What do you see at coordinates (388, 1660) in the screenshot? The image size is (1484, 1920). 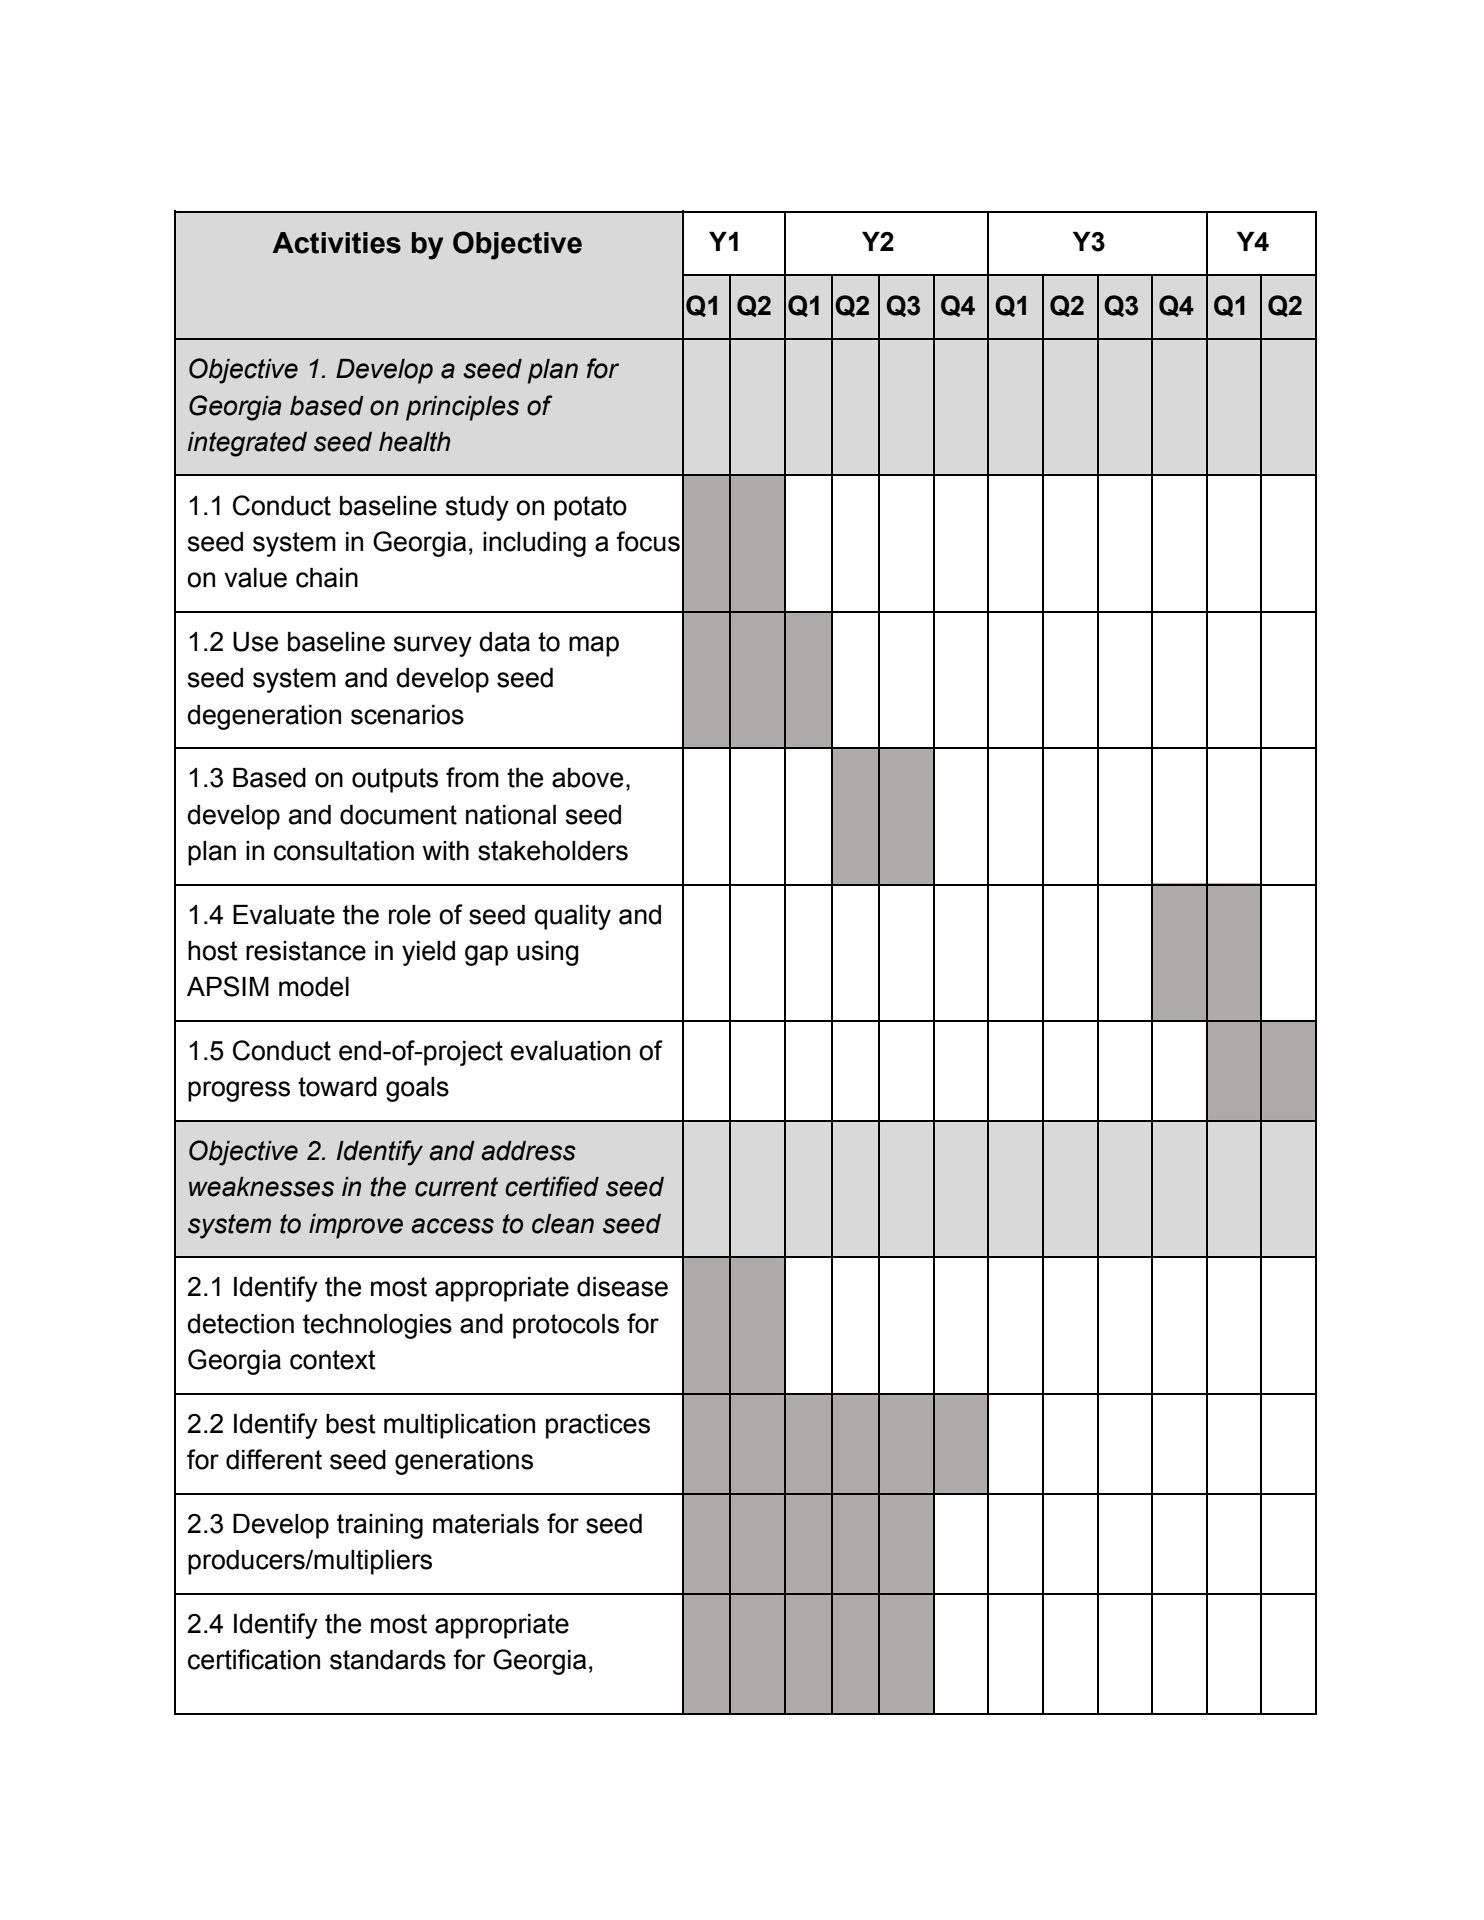 I see `standards` at bounding box center [388, 1660].
